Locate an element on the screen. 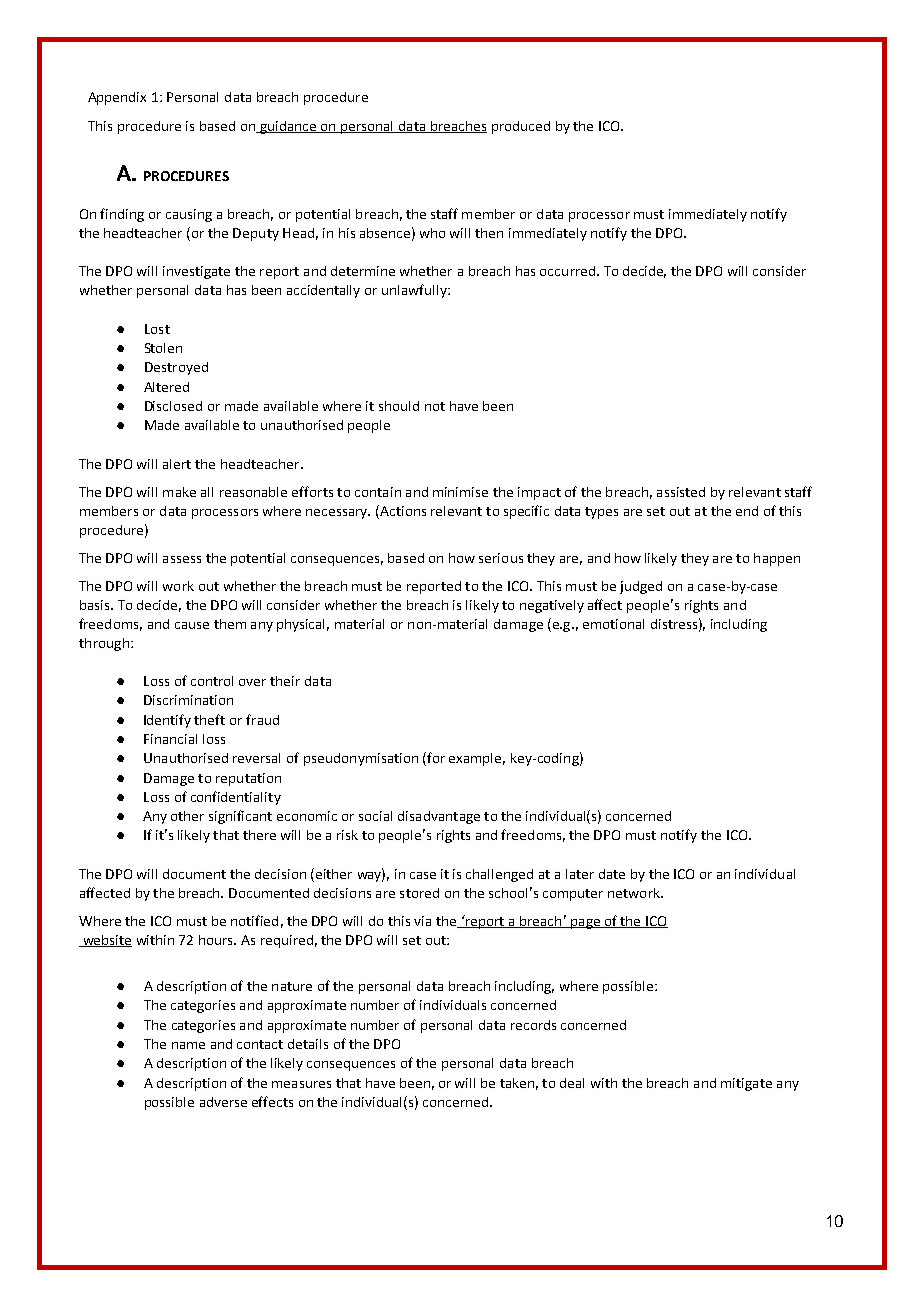  Destroyed is located at coordinates (176, 368).
